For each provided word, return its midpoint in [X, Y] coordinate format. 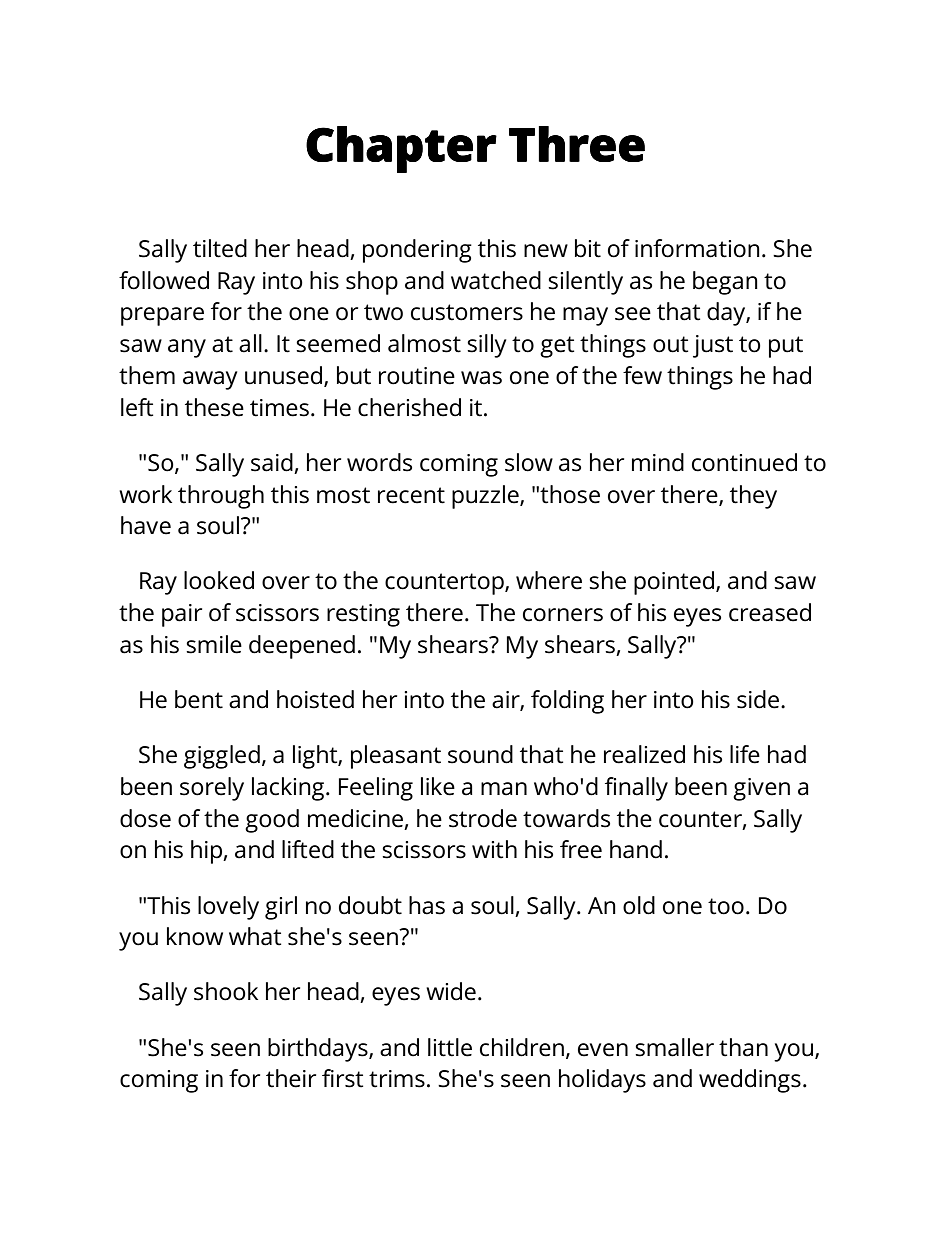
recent [411, 495]
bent [199, 699]
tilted [220, 248]
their [291, 1078]
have [146, 525]
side [759, 699]
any [187, 348]
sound [480, 754]
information [697, 248]
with [494, 849]
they [753, 497]
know [195, 936]
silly [486, 346]
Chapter [401, 149]
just [713, 346]
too [726, 906]
